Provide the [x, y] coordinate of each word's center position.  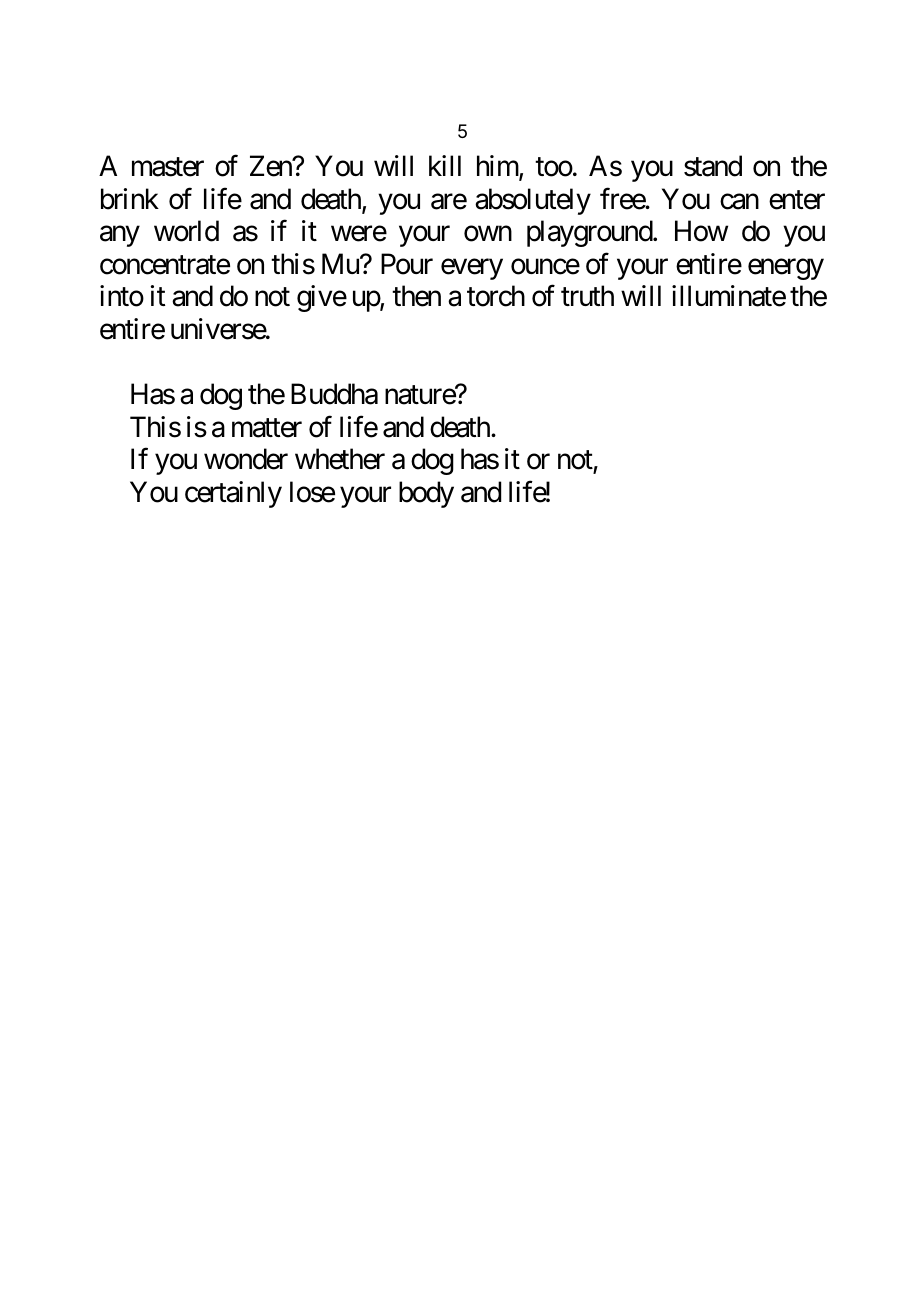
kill [445, 165]
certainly [233, 494]
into [122, 296]
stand [713, 166]
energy [786, 269]
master [168, 167]
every [472, 269]
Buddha [334, 394]
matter [267, 428]
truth [587, 295]
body [426, 494]
